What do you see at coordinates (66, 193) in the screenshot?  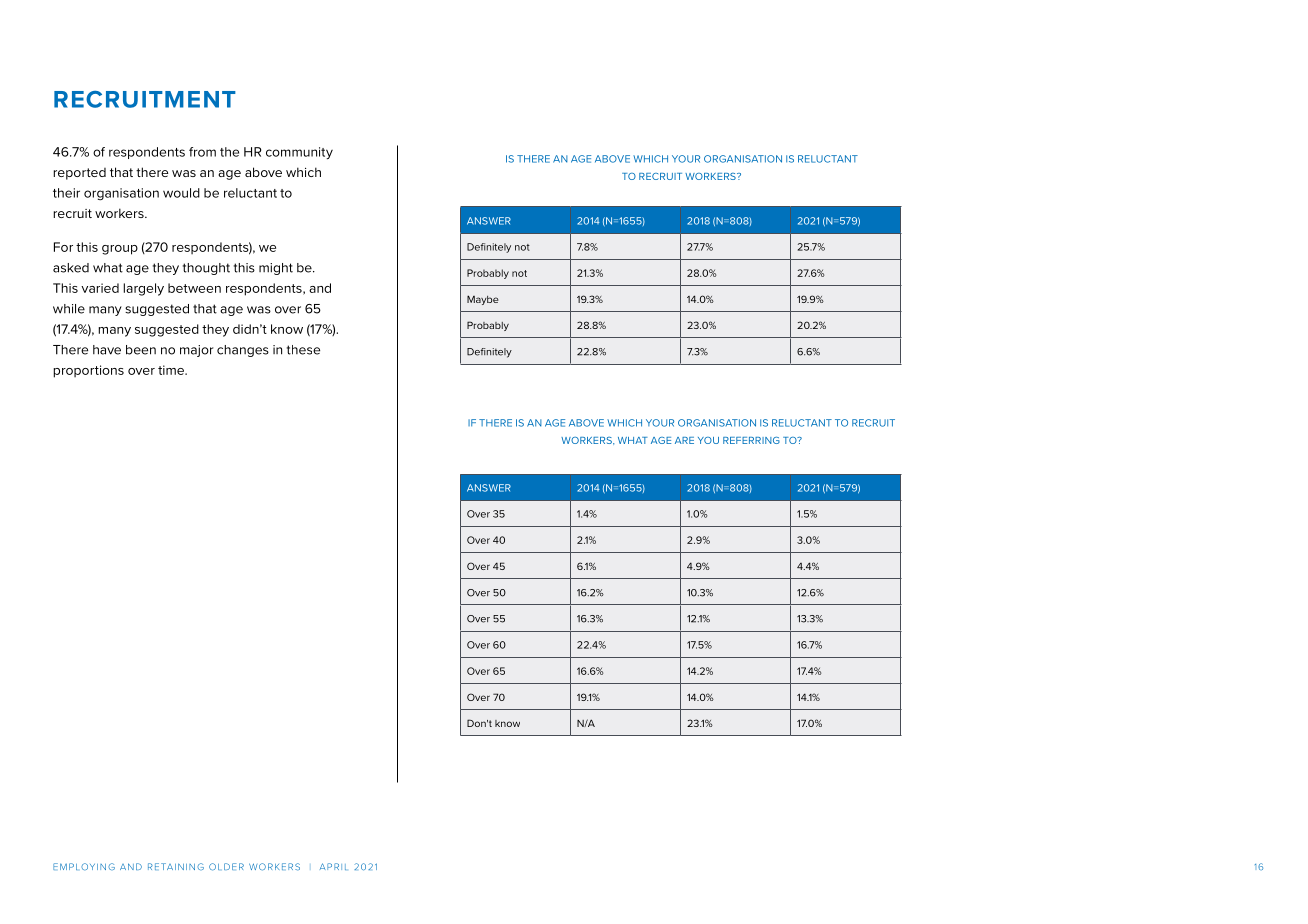 I see `their` at bounding box center [66, 193].
